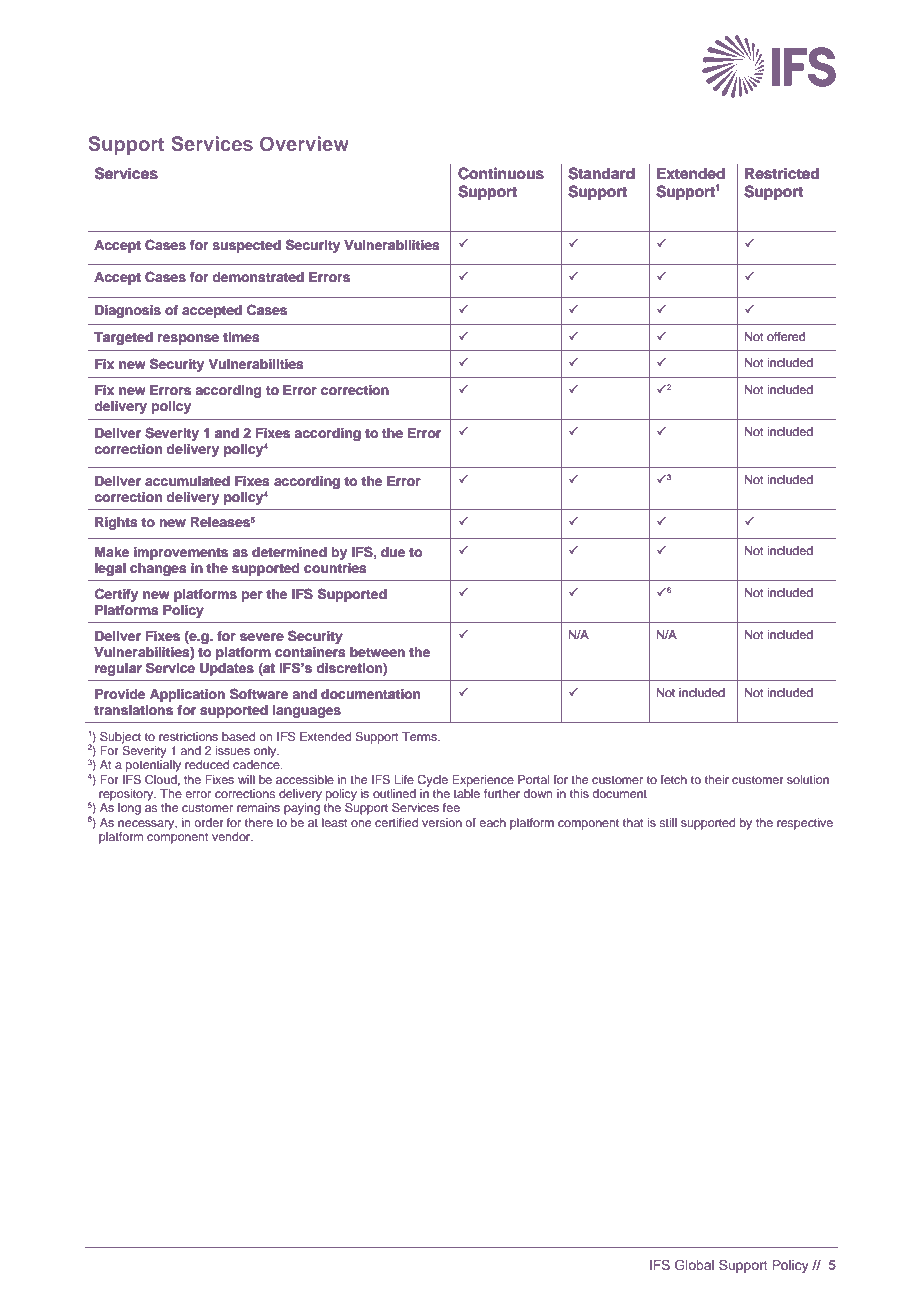 This page has height=1308, width=924. What do you see at coordinates (694, 1265) in the page?
I see `Global` at bounding box center [694, 1265].
